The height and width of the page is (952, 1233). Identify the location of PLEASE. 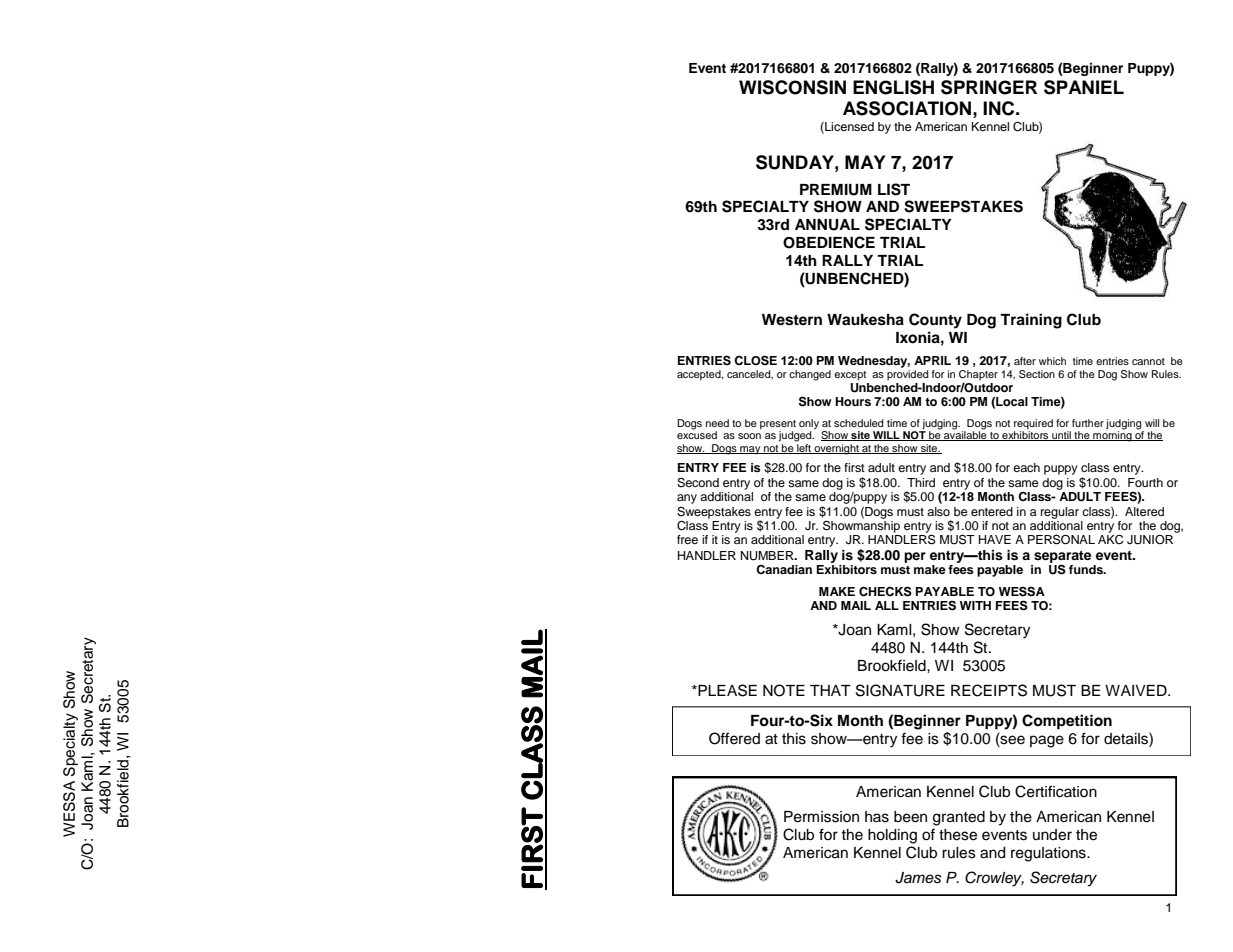
(726, 690).
